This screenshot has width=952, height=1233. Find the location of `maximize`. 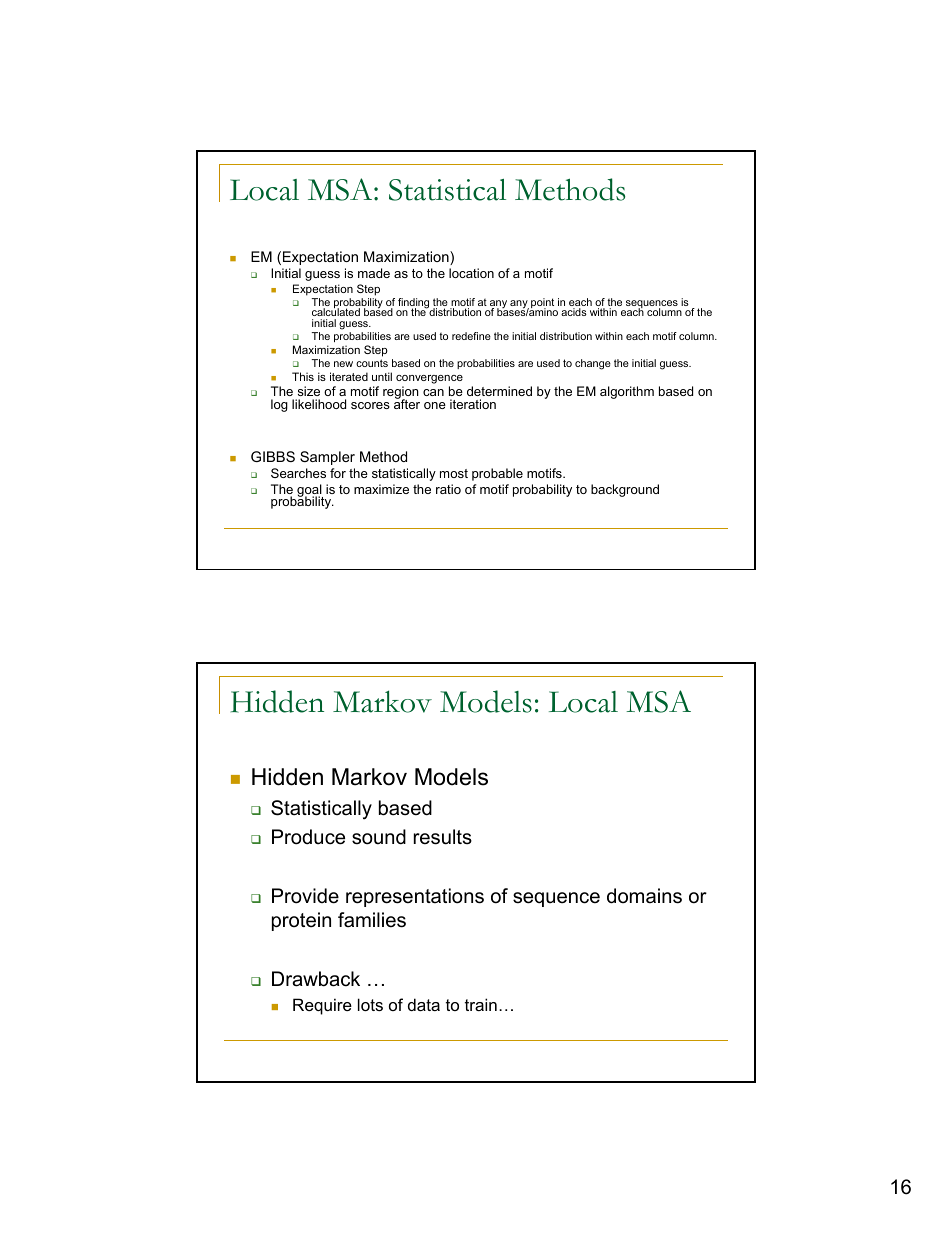

maximize is located at coordinates (381, 489).
